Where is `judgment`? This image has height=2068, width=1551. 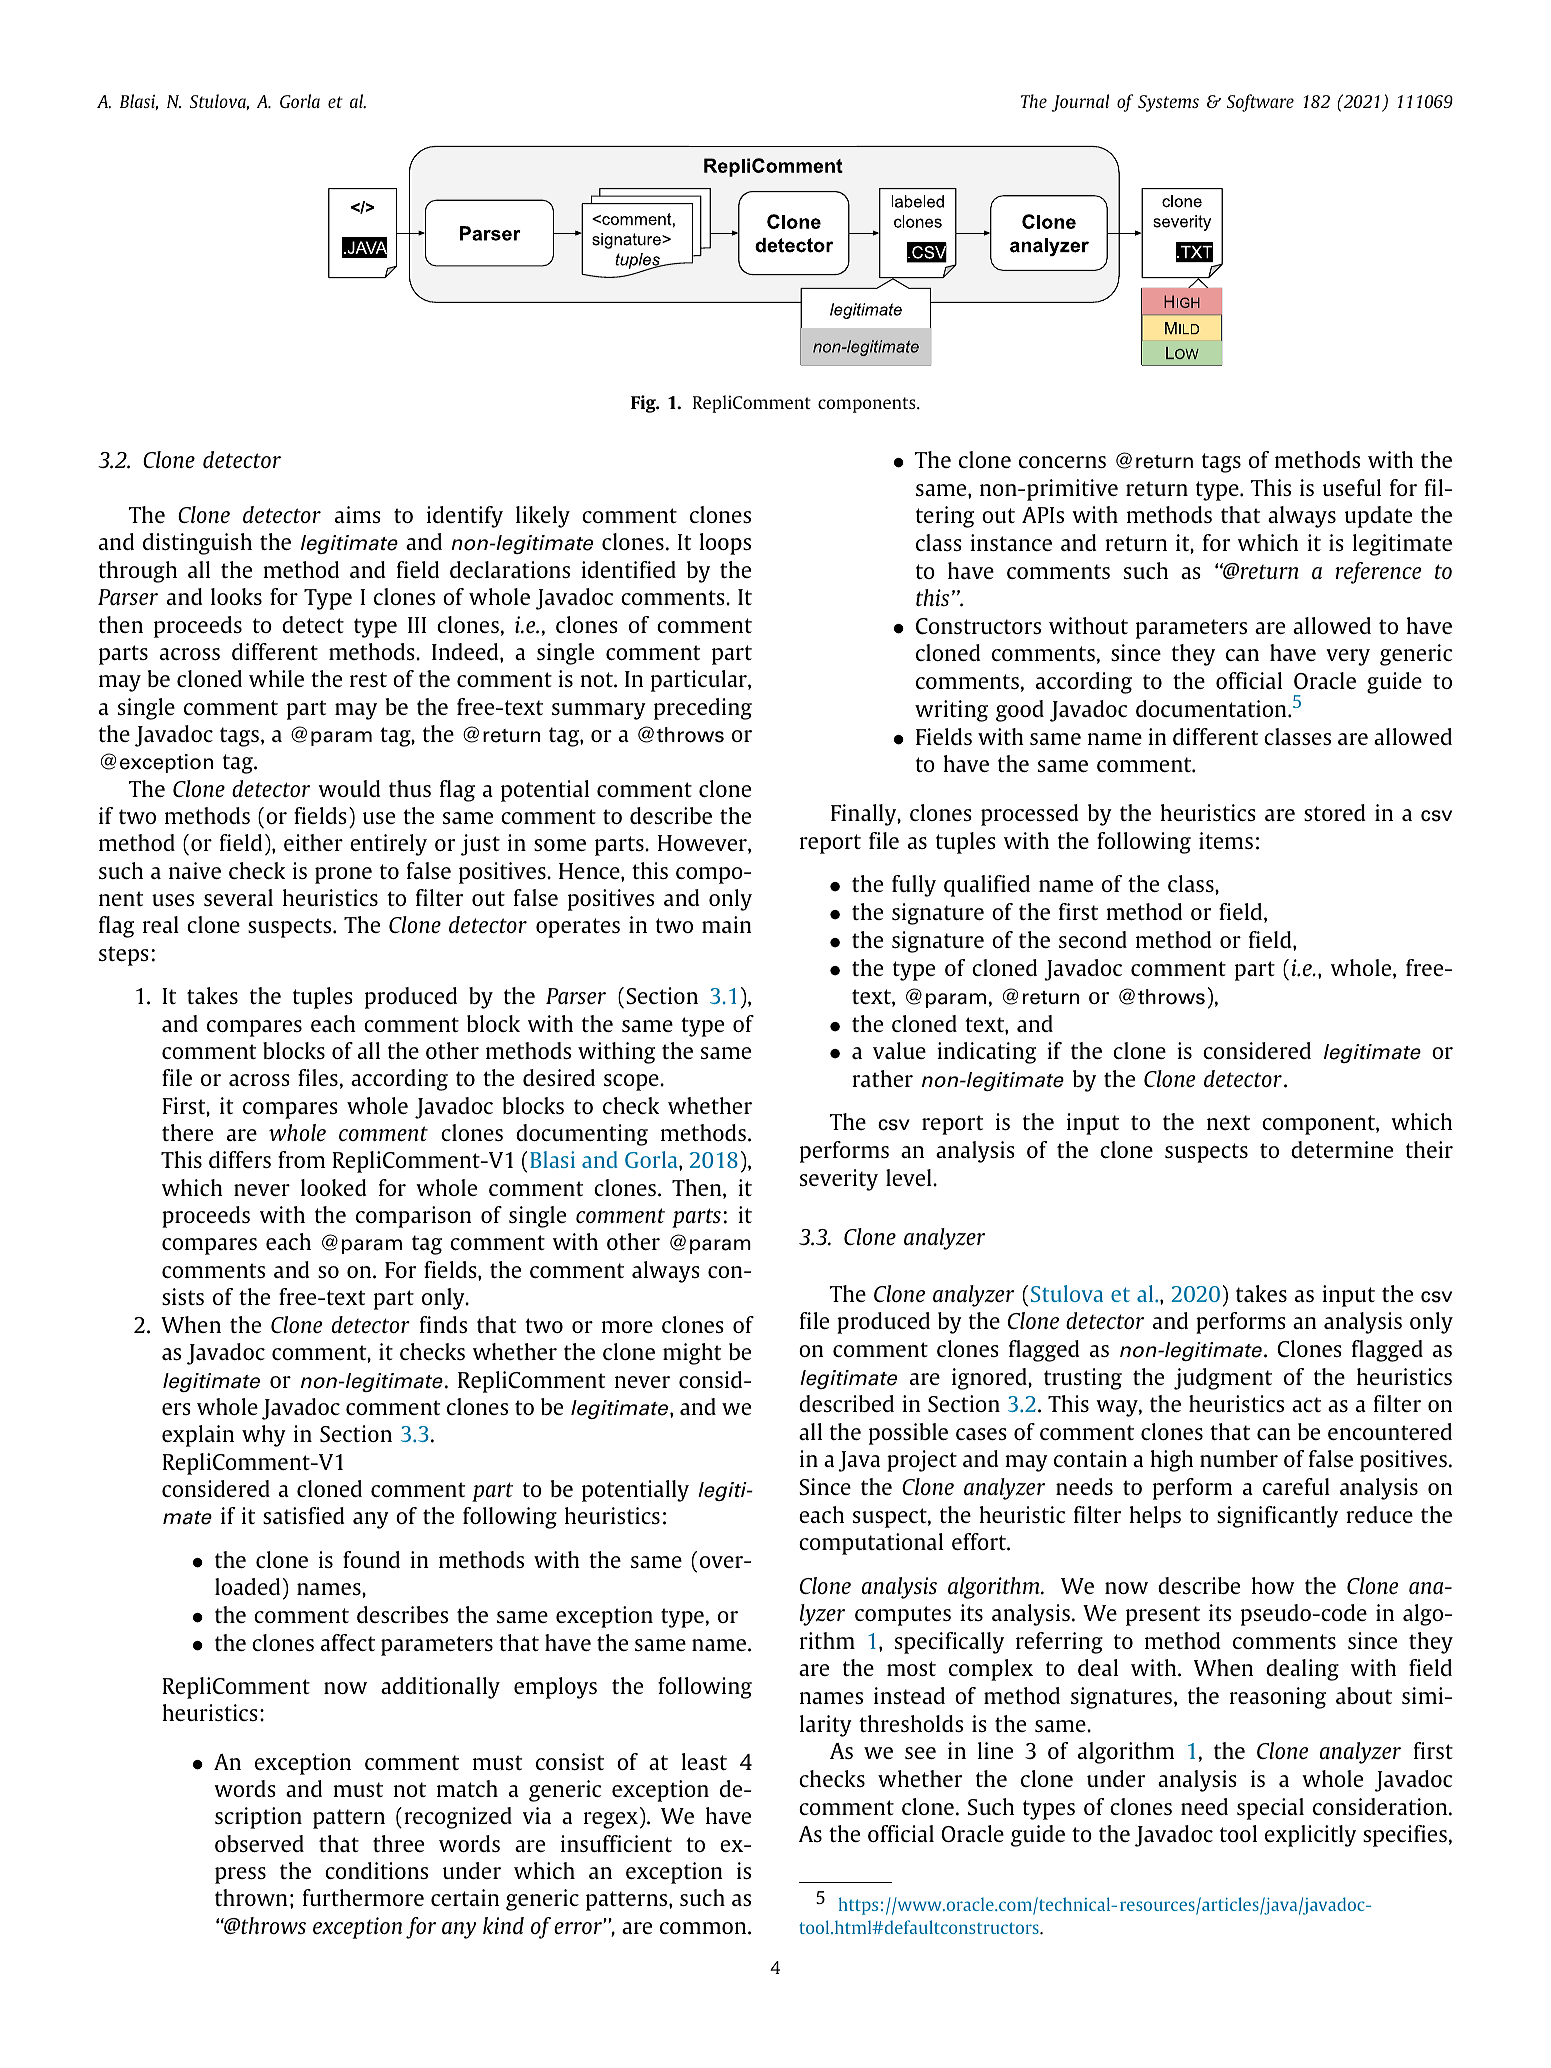 judgment is located at coordinates (1223, 1379).
